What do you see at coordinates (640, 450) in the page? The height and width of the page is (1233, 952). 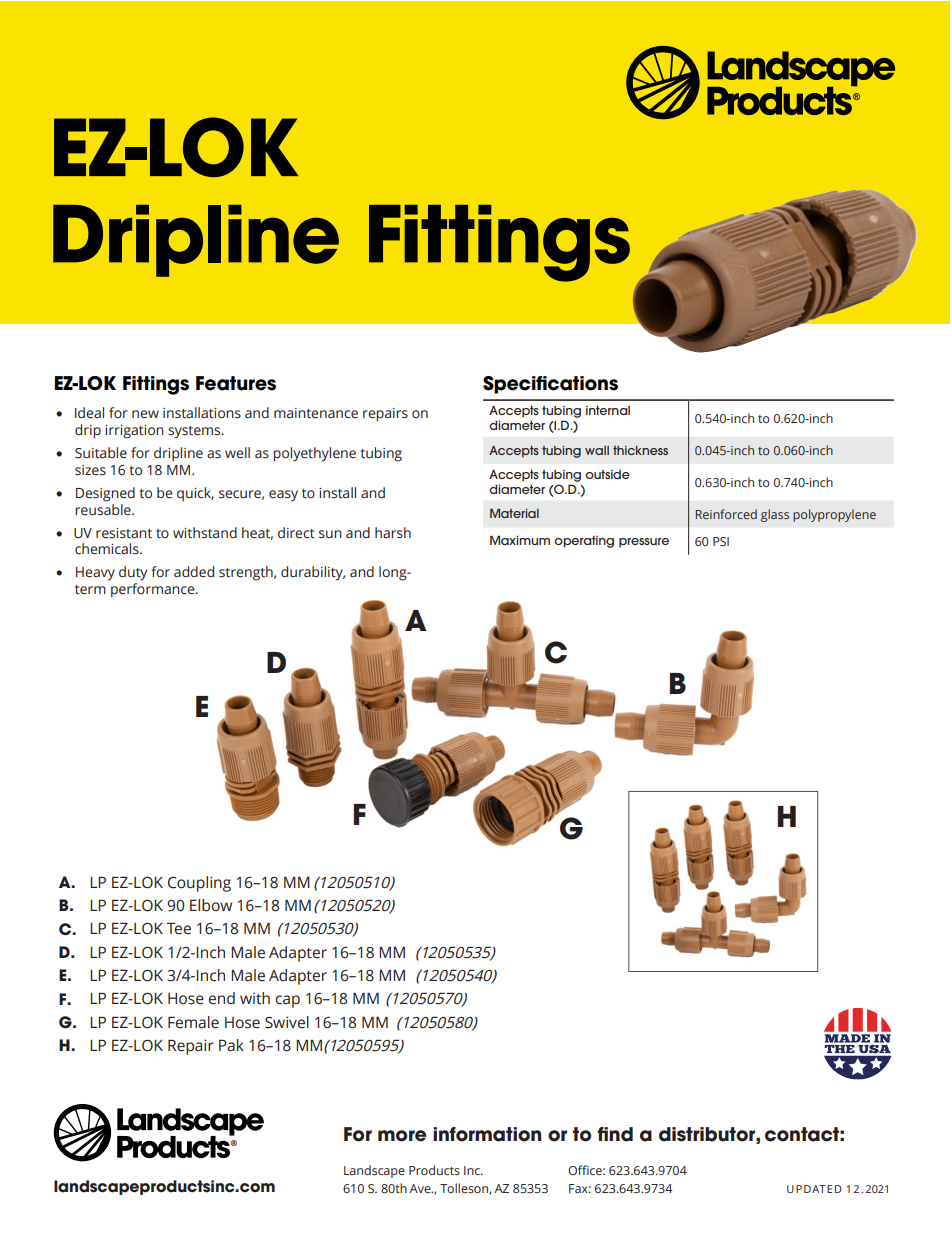 I see `thickness` at bounding box center [640, 450].
